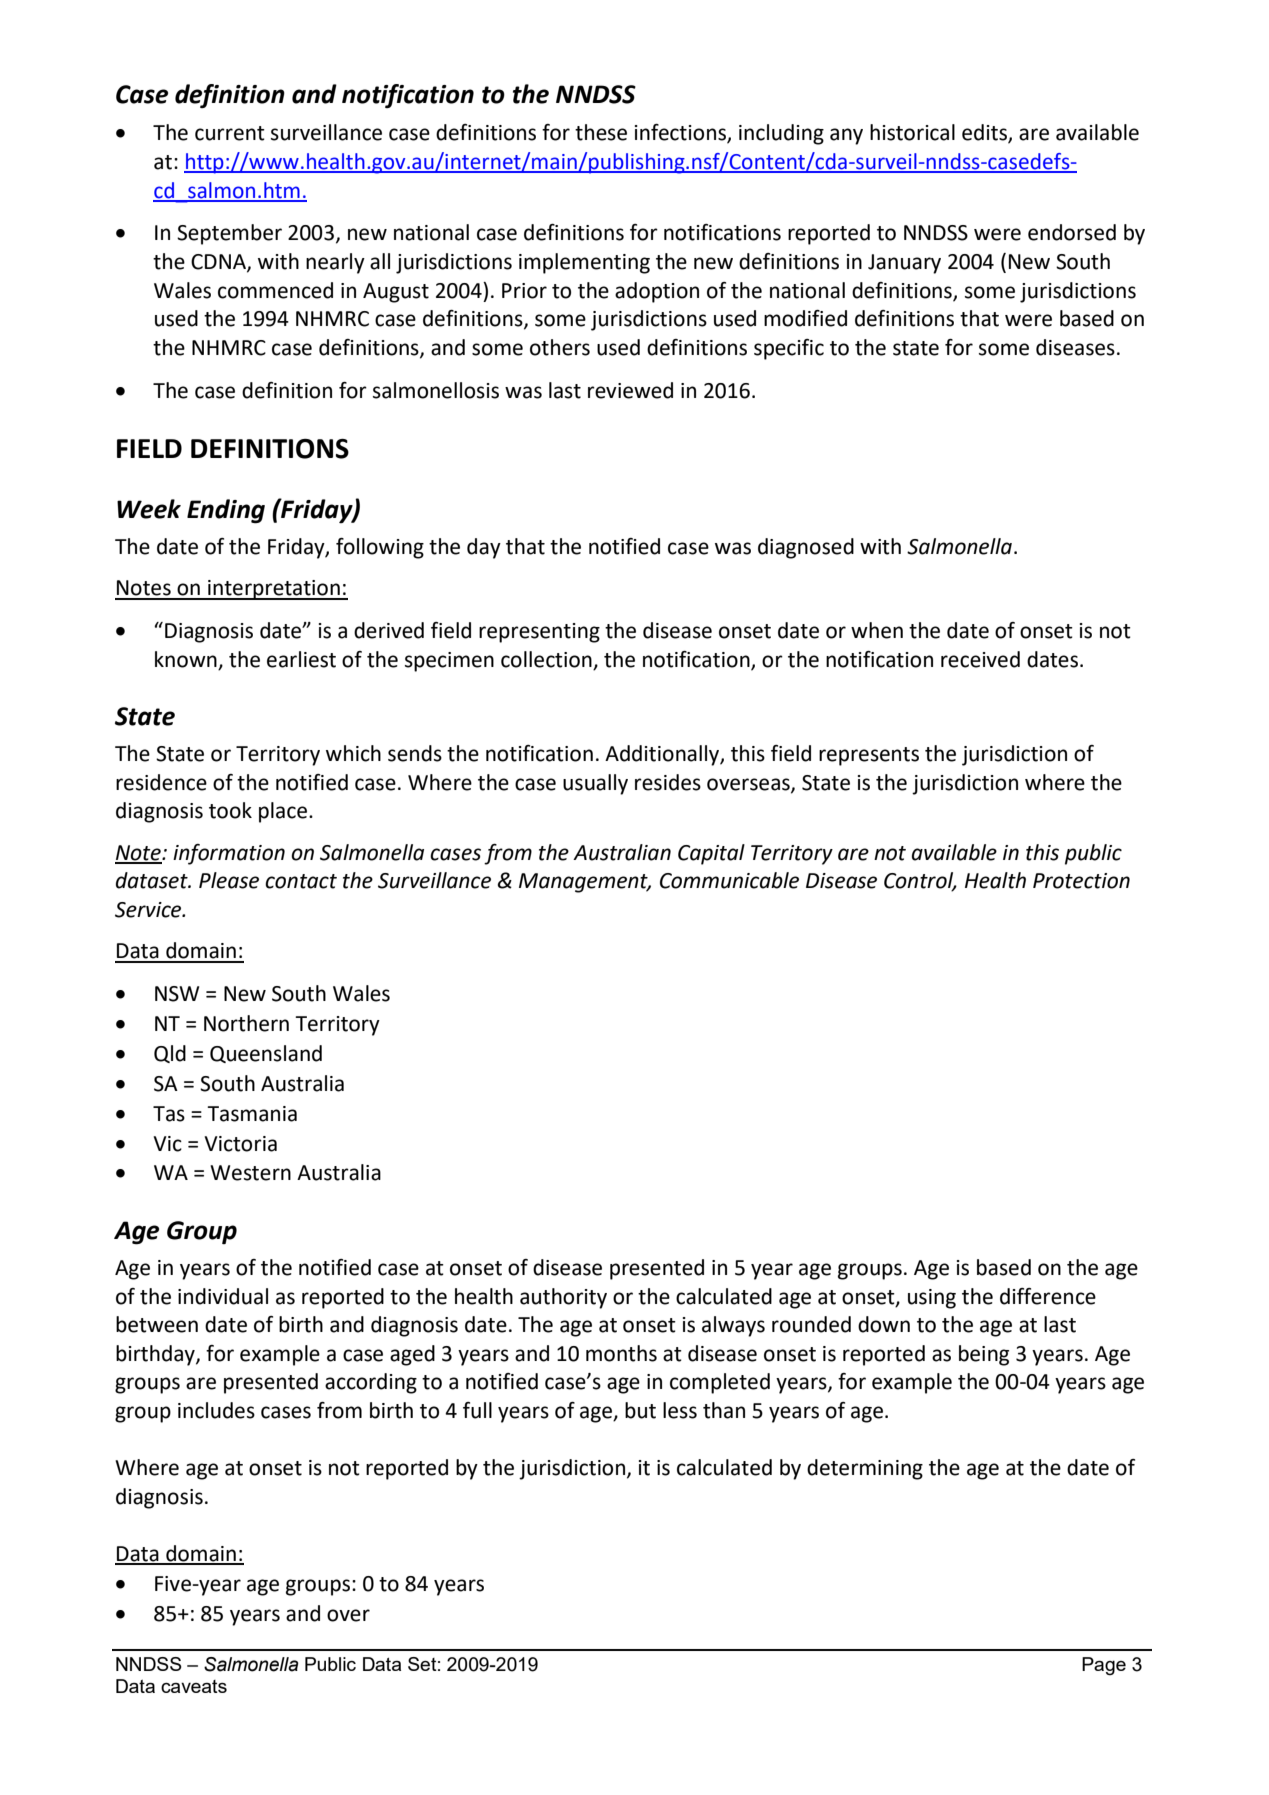 This document has height=1795, width=1269. Describe the element at coordinates (601, 132) in the document. I see `these` at that location.
